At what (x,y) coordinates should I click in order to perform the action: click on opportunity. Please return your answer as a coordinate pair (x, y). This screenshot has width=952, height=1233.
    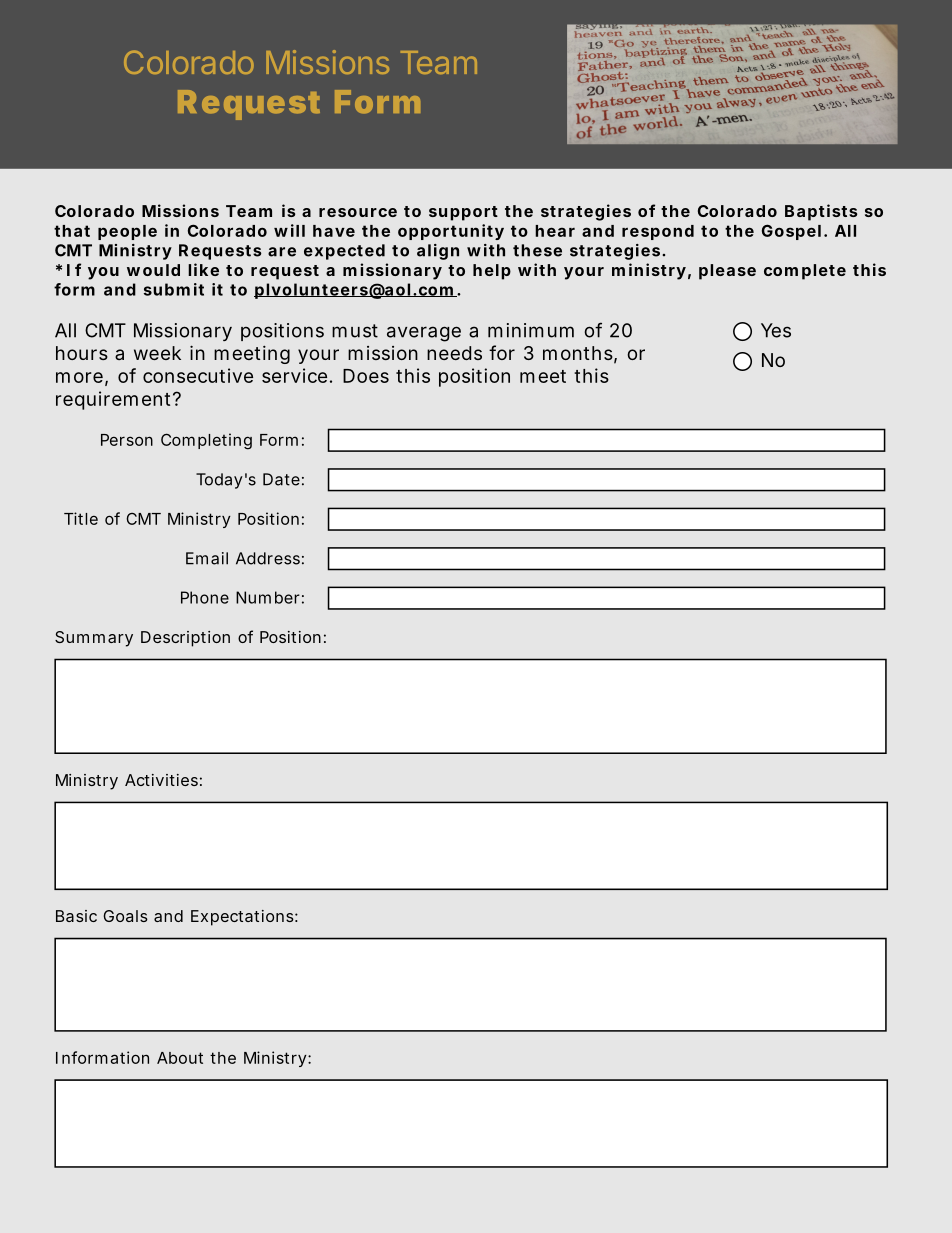
    Looking at the image, I should click on (451, 232).
